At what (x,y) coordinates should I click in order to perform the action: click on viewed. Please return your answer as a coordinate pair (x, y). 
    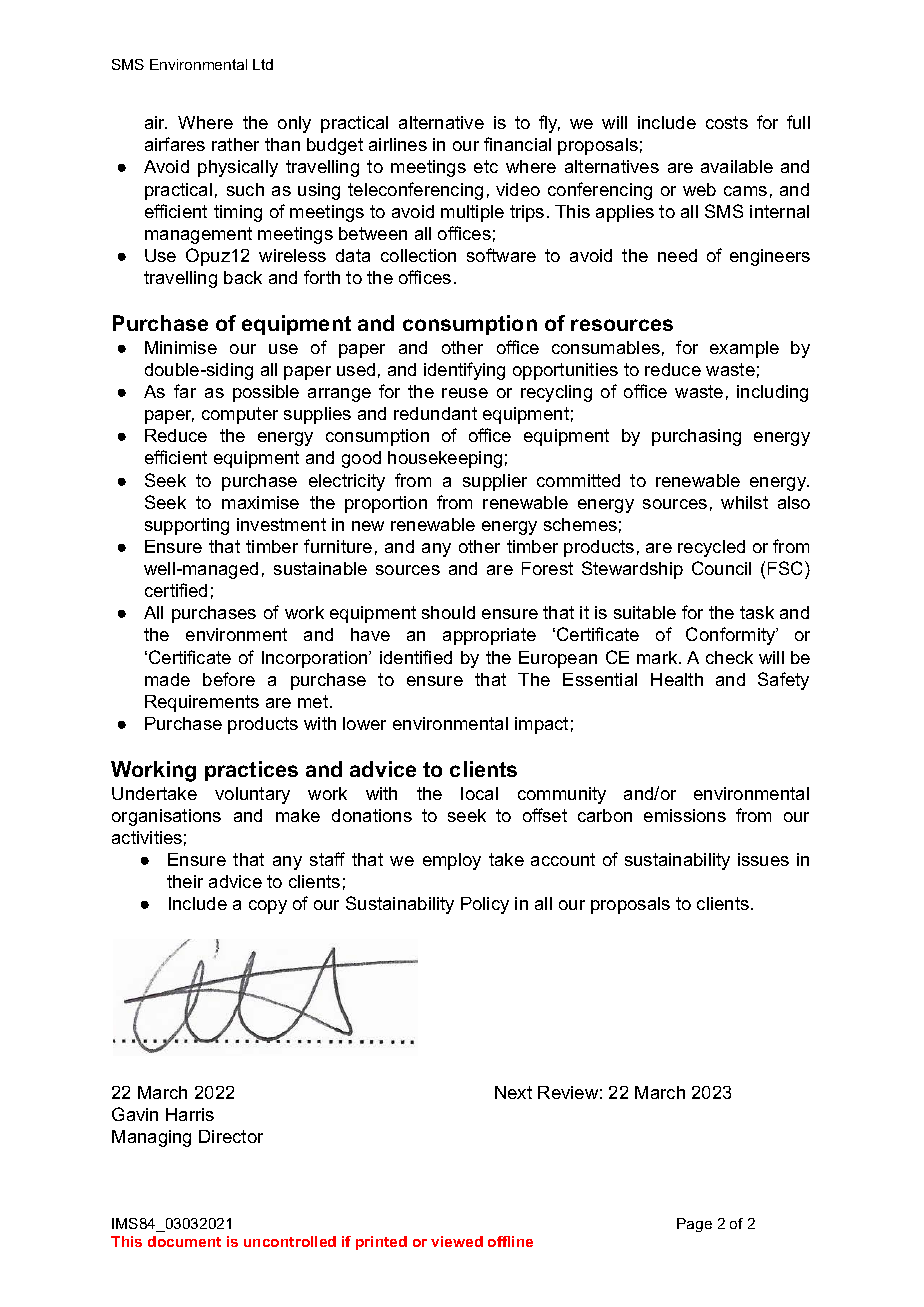
    Looking at the image, I should click on (457, 1241).
